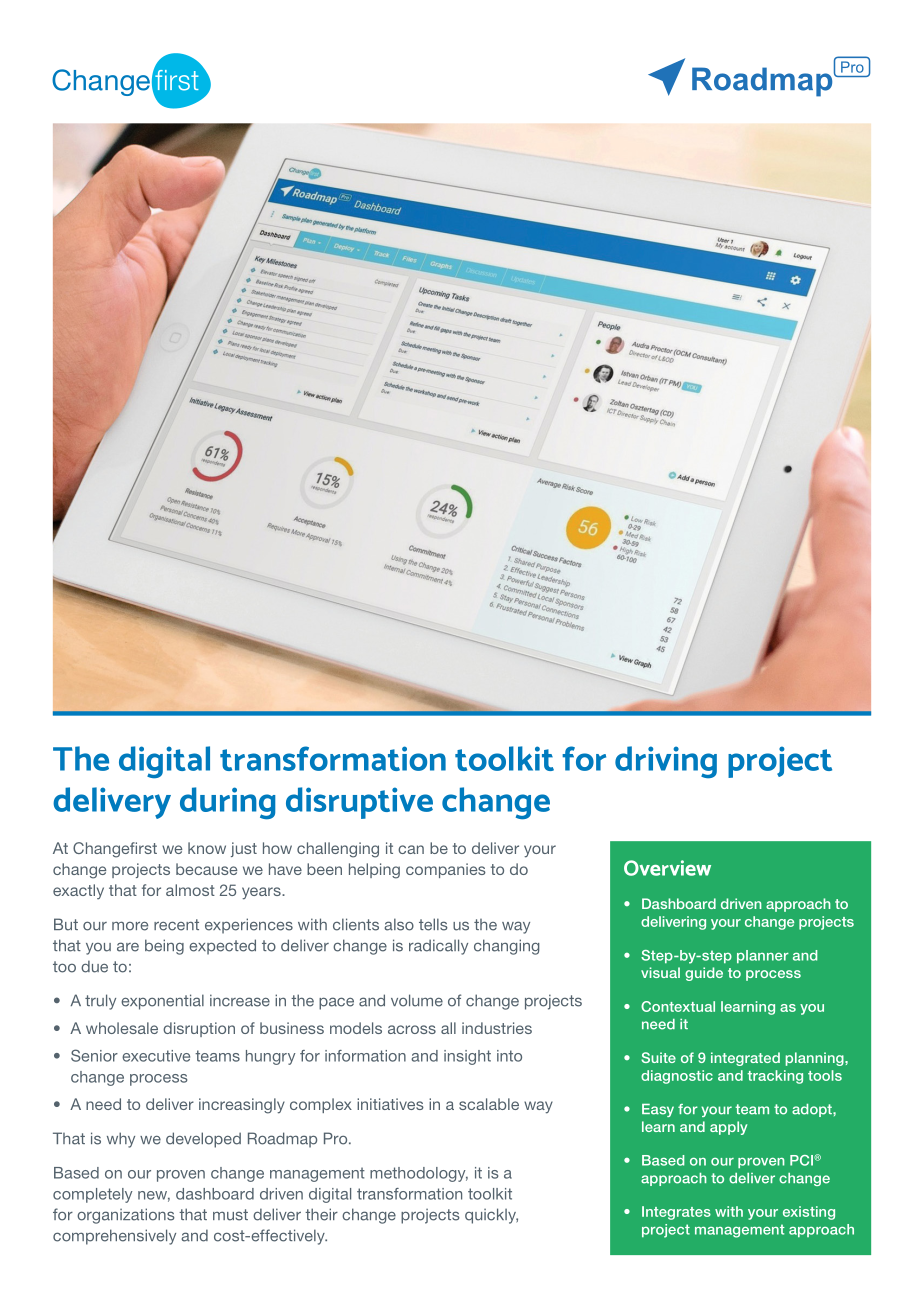 This screenshot has width=924, height=1308. Describe the element at coordinates (704, 974) in the screenshot. I see `guide` at that location.
